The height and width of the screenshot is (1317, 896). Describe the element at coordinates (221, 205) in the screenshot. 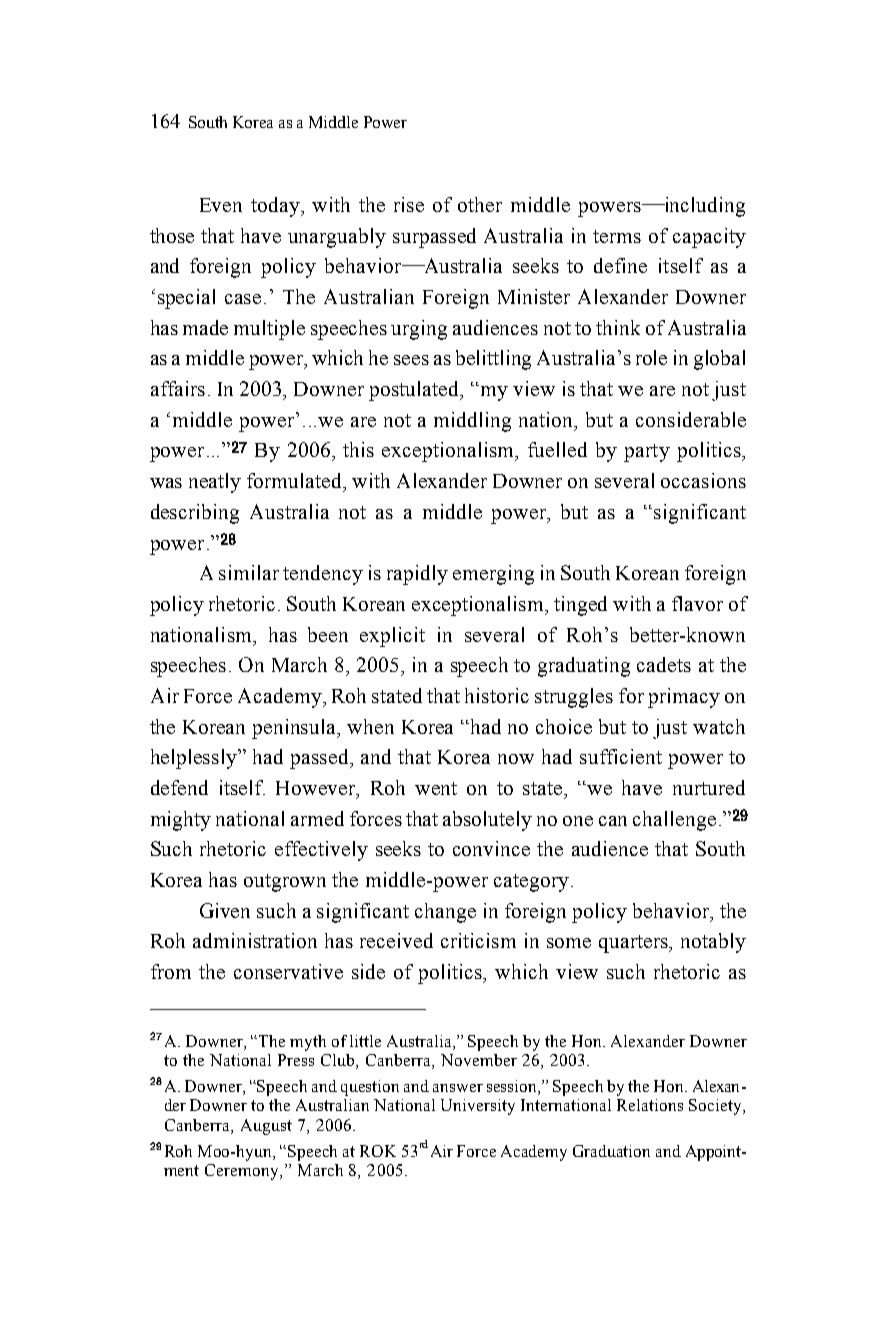

I see `Even` at that location.
